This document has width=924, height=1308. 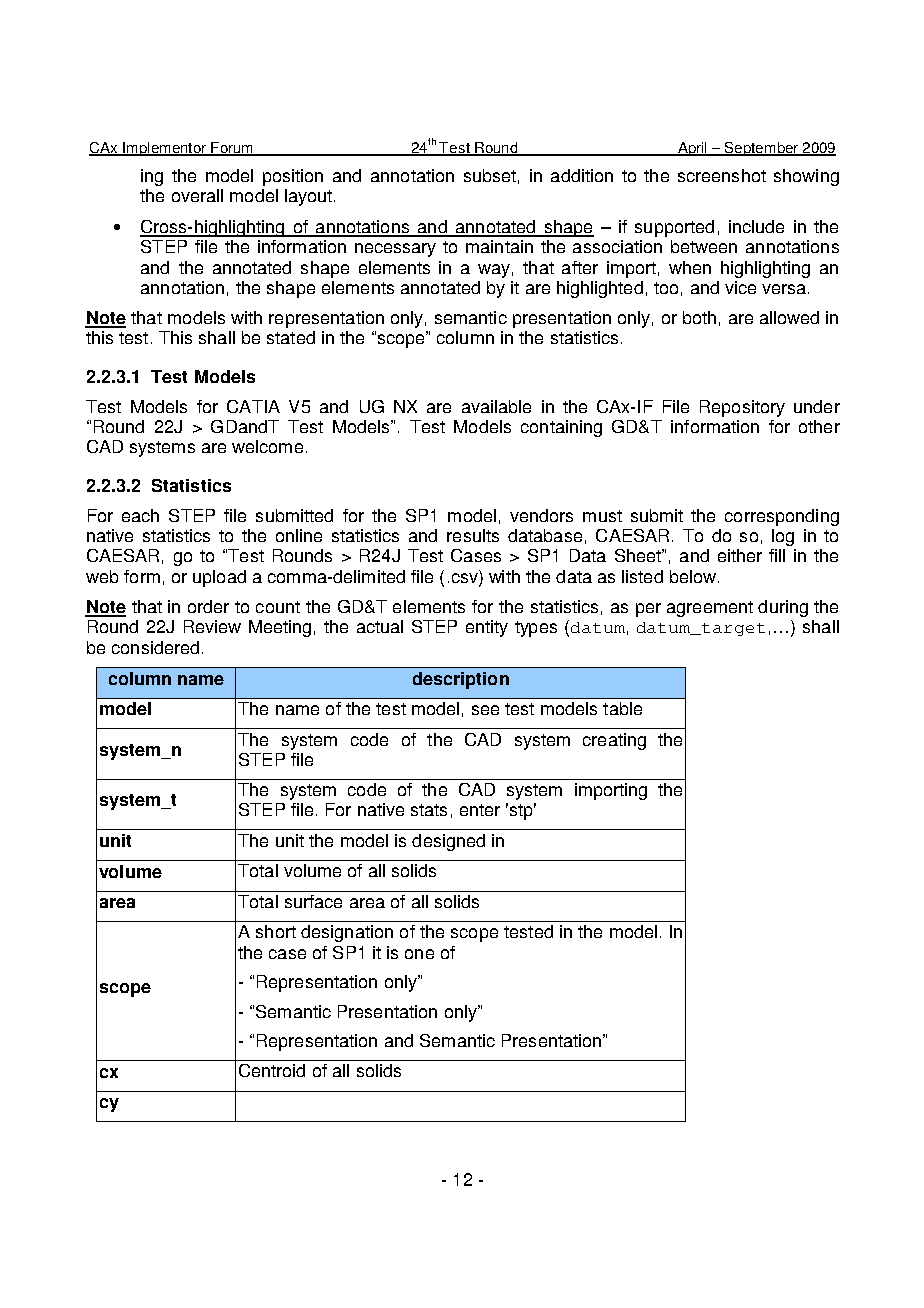 What do you see at coordinates (313, 901) in the document?
I see `surface` at bounding box center [313, 901].
